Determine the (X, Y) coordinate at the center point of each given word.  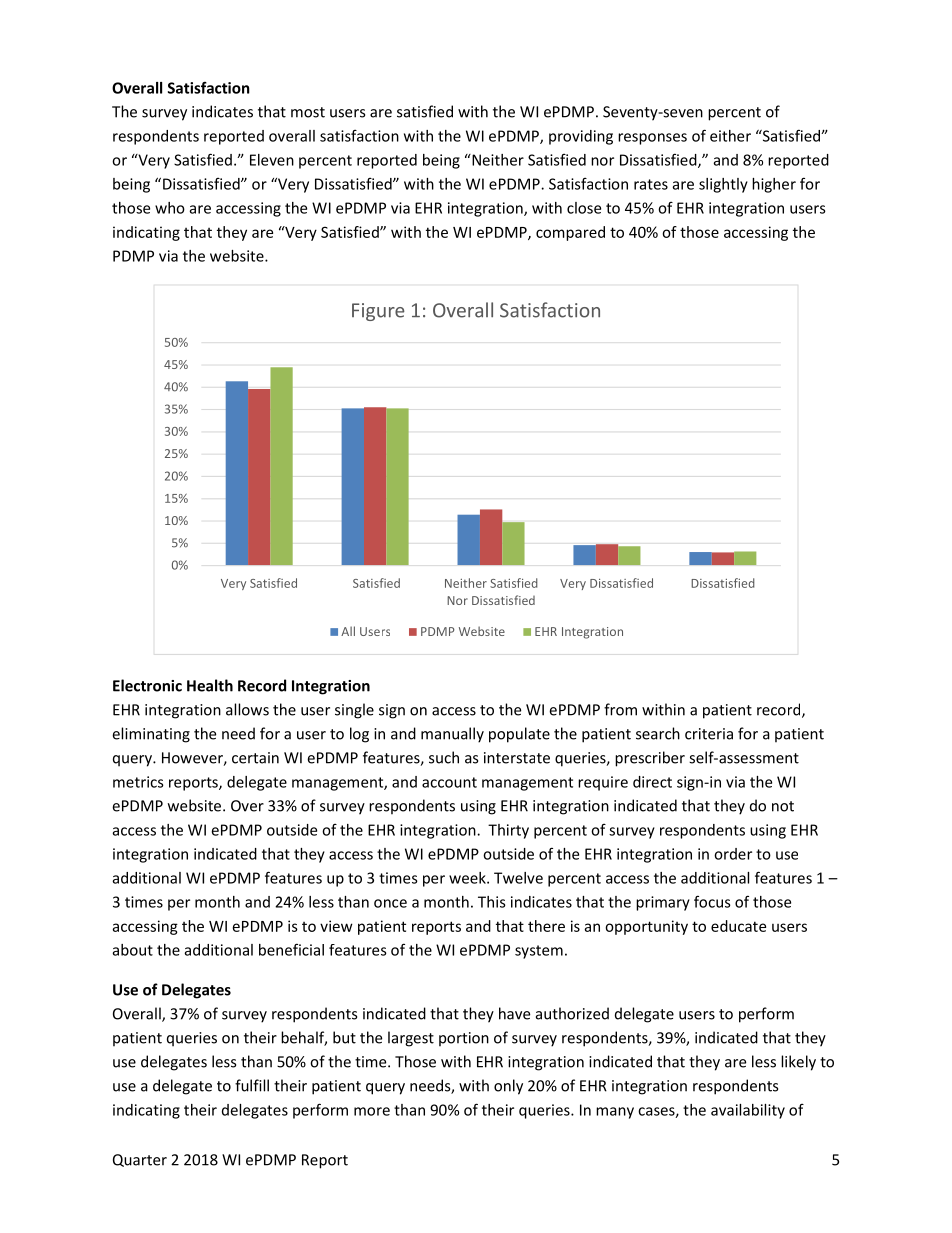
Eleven (272, 160)
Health (210, 685)
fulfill (252, 1085)
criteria (709, 734)
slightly (723, 185)
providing (581, 137)
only (508, 1087)
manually (452, 735)
